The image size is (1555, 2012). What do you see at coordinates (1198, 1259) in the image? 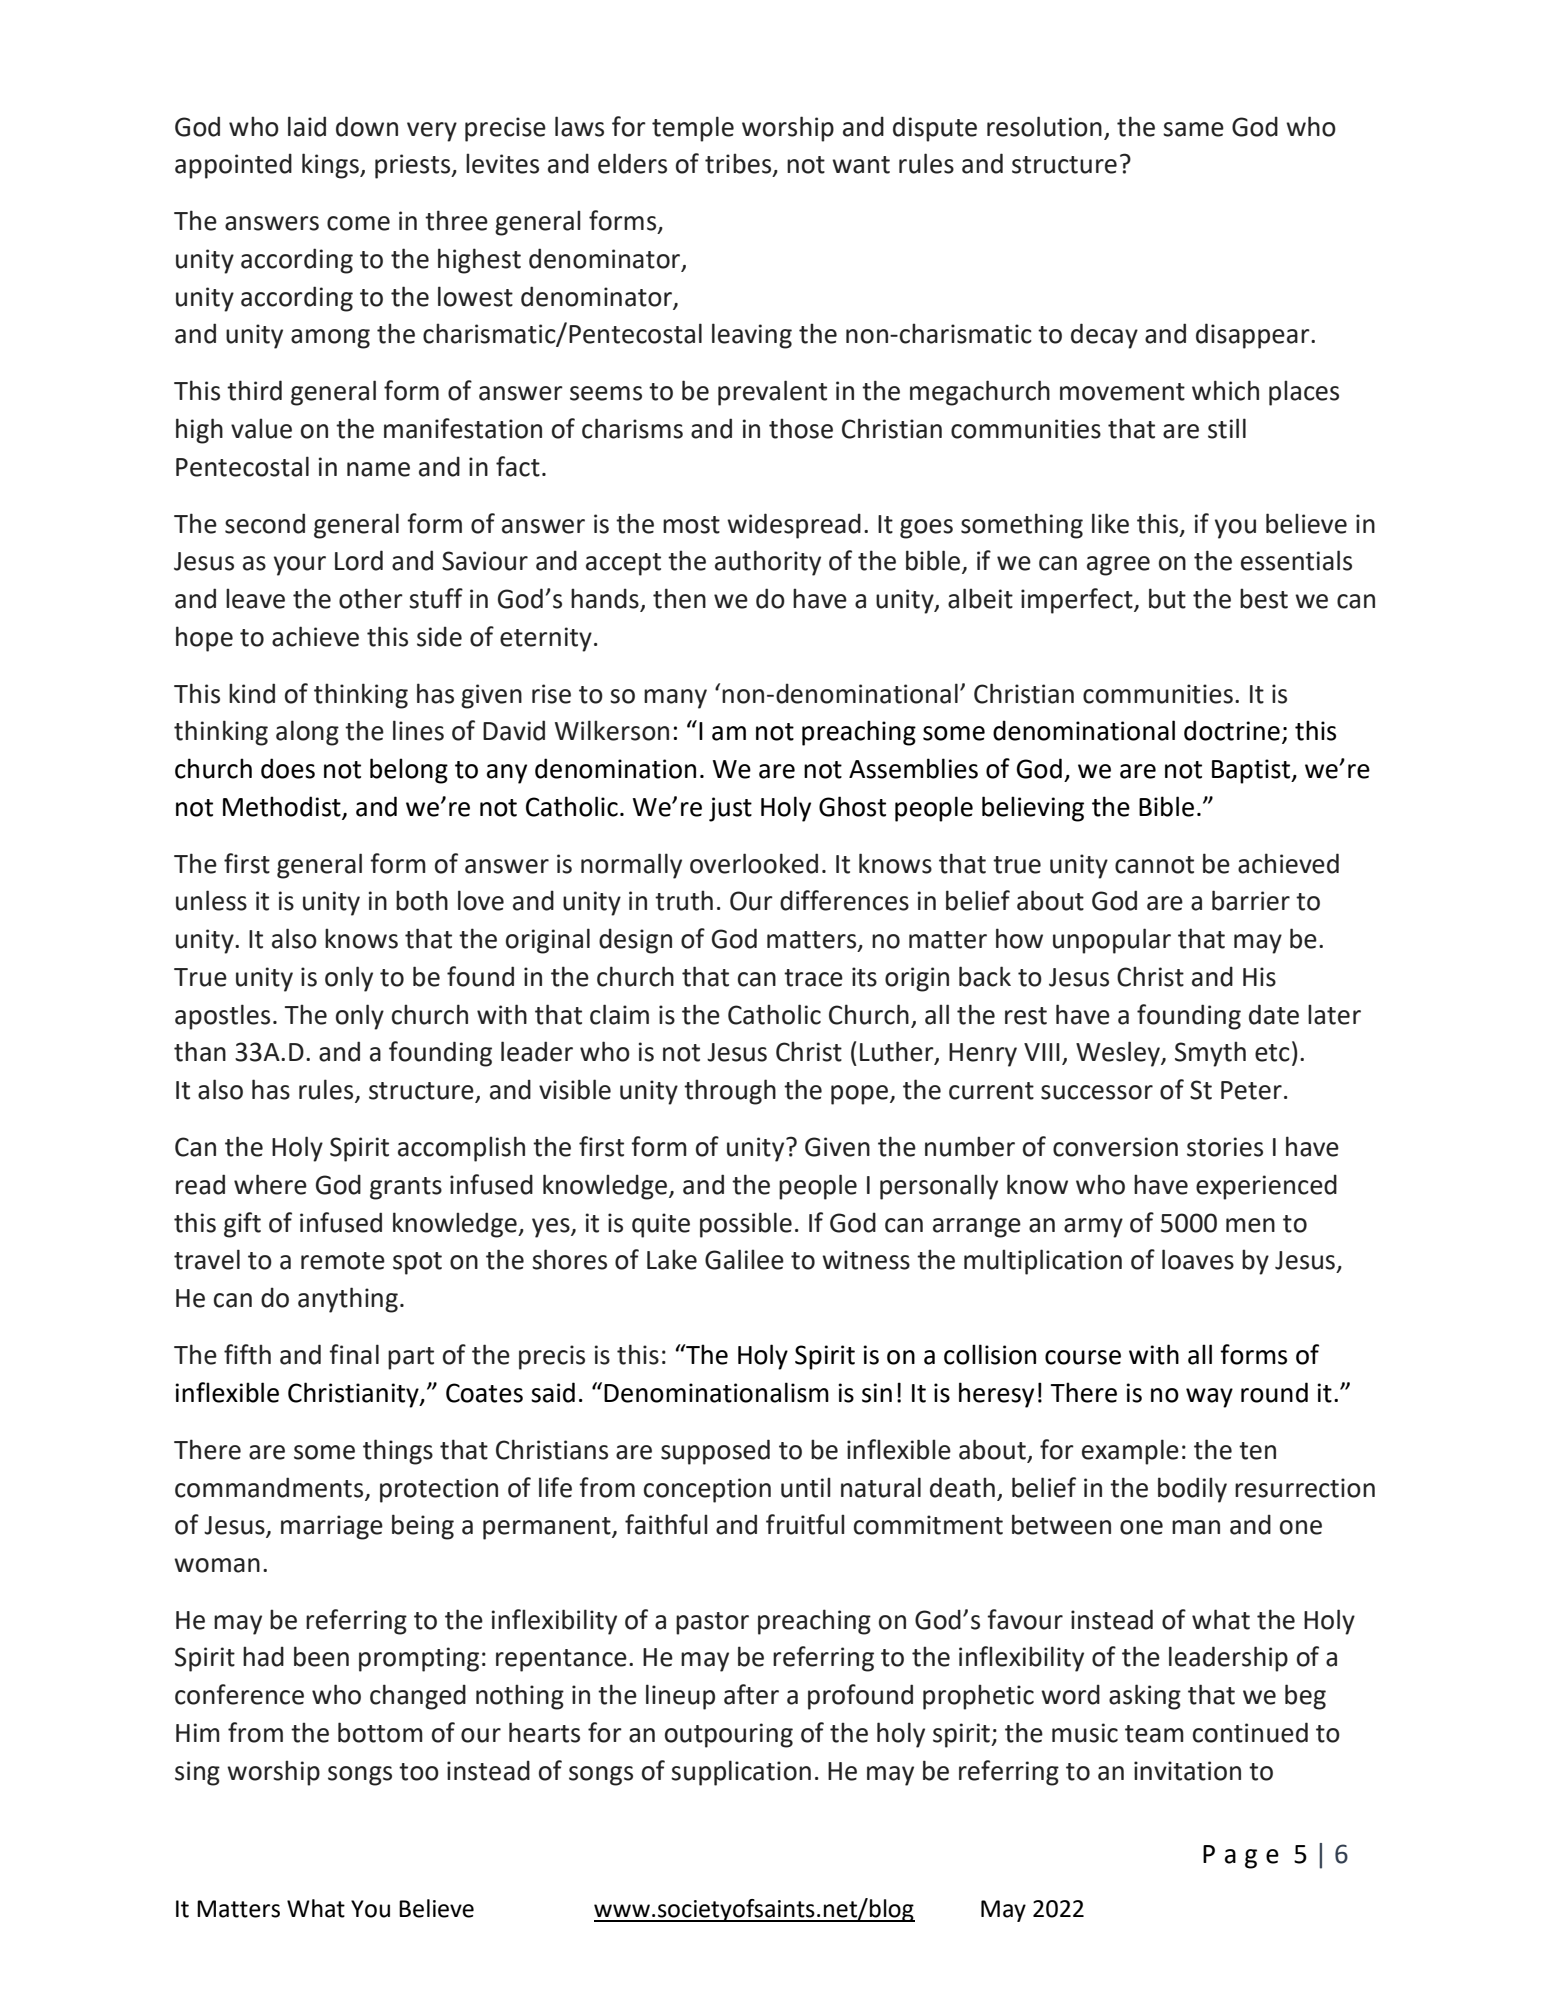
I see `loaves` at bounding box center [1198, 1259].
